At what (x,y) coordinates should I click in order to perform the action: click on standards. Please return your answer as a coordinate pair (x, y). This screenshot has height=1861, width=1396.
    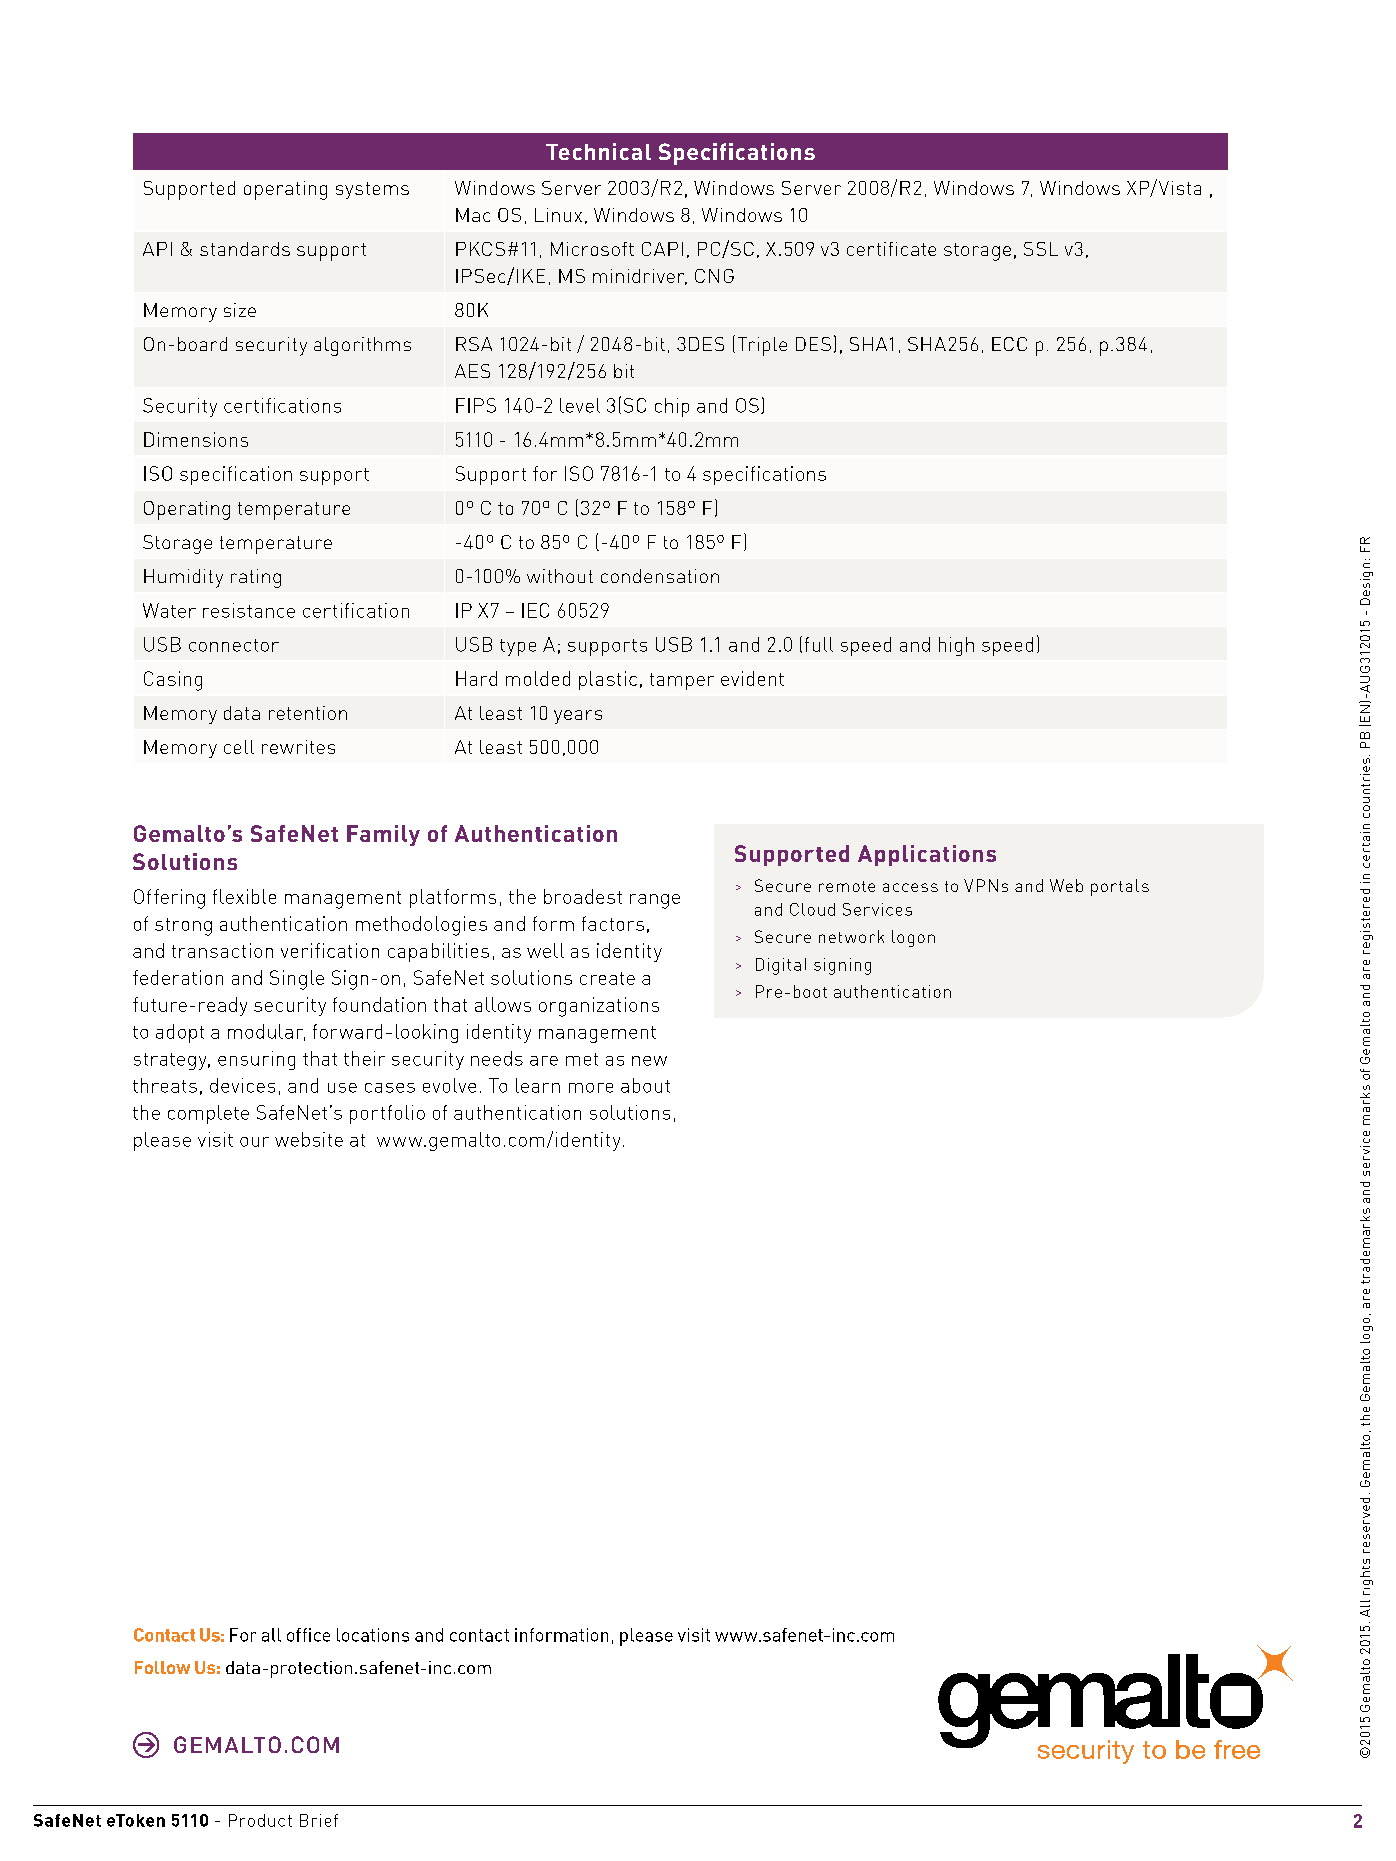
    Looking at the image, I should click on (245, 249).
